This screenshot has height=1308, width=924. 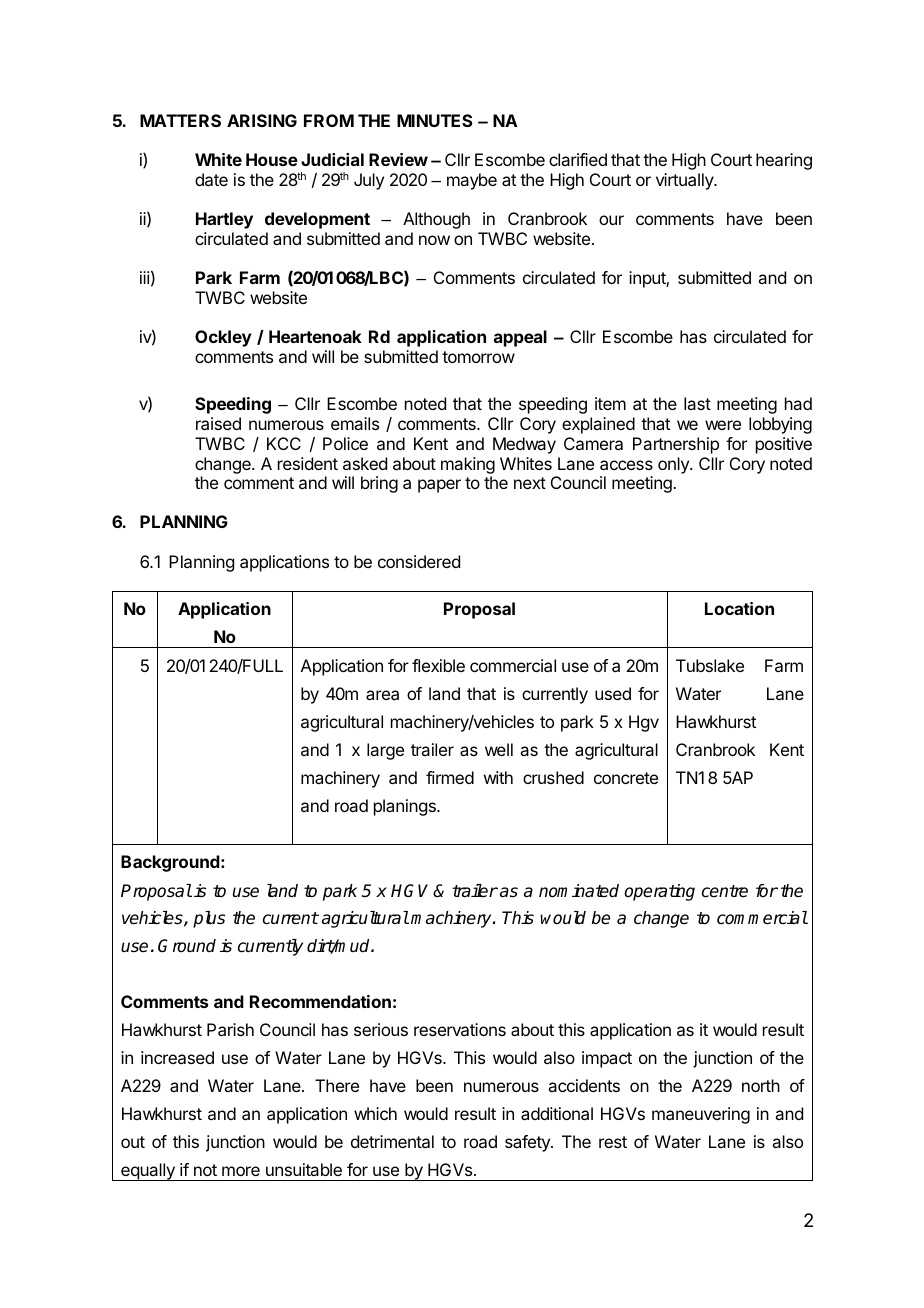 I want to click on firmed, so click(x=450, y=777).
